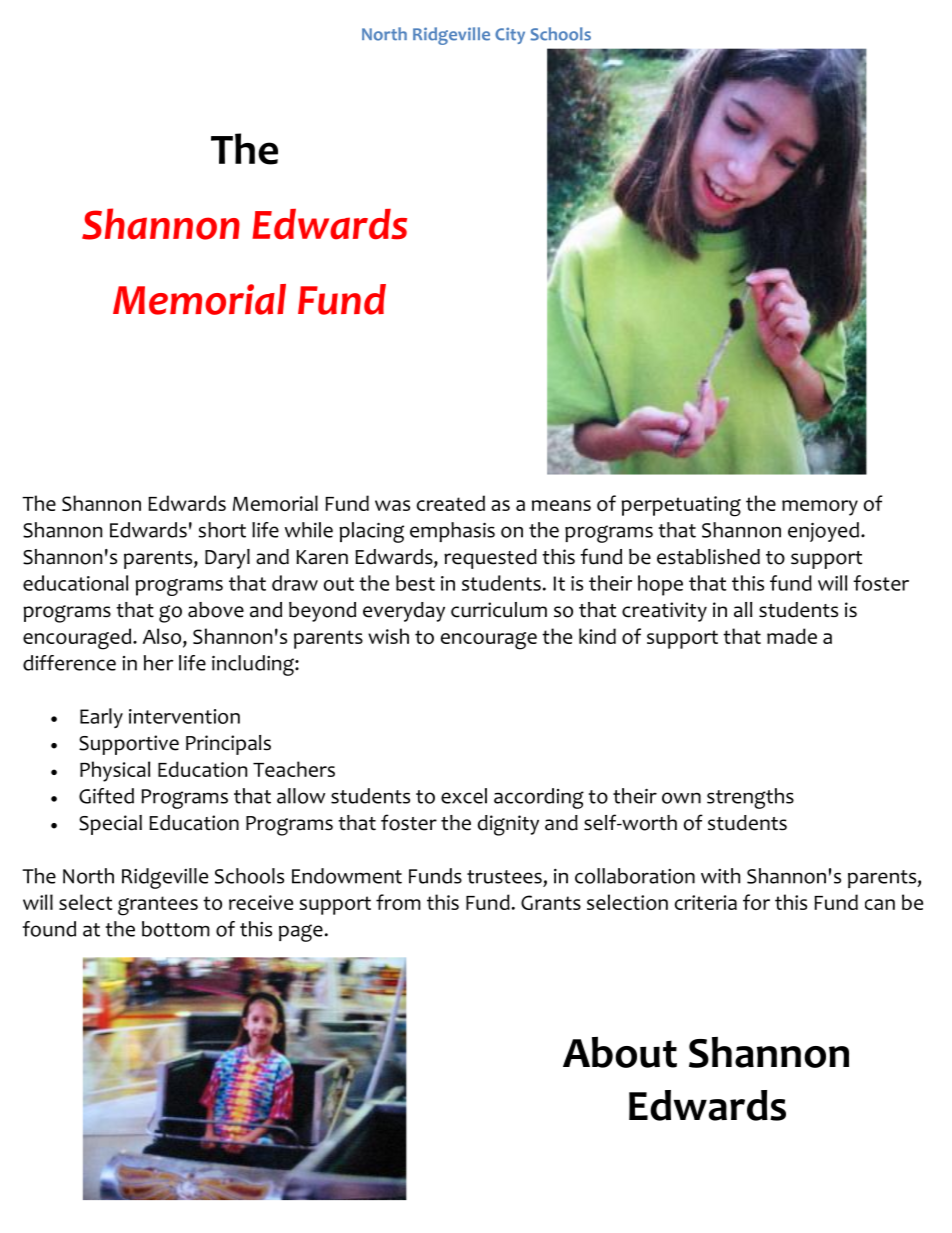  What do you see at coordinates (510, 35) in the screenshot?
I see `City` at bounding box center [510, 35].
